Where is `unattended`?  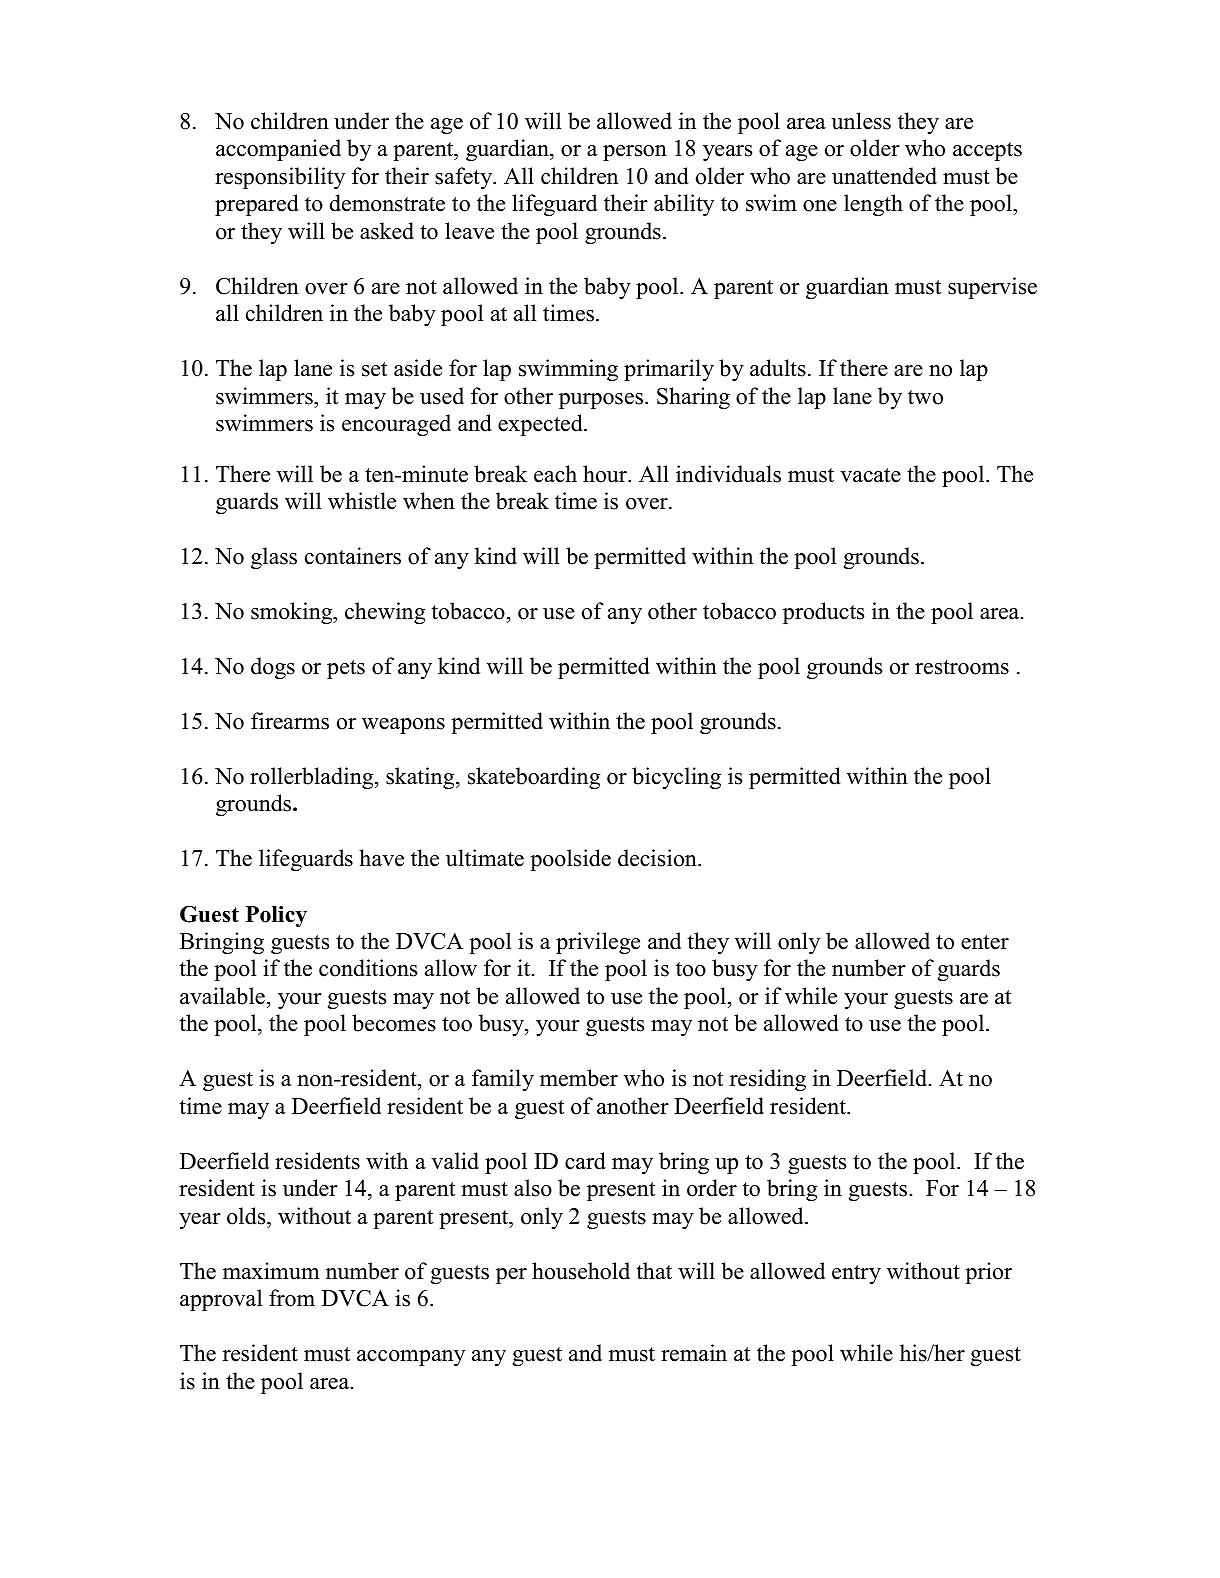 unattended is located at coordinates (884, 176).
